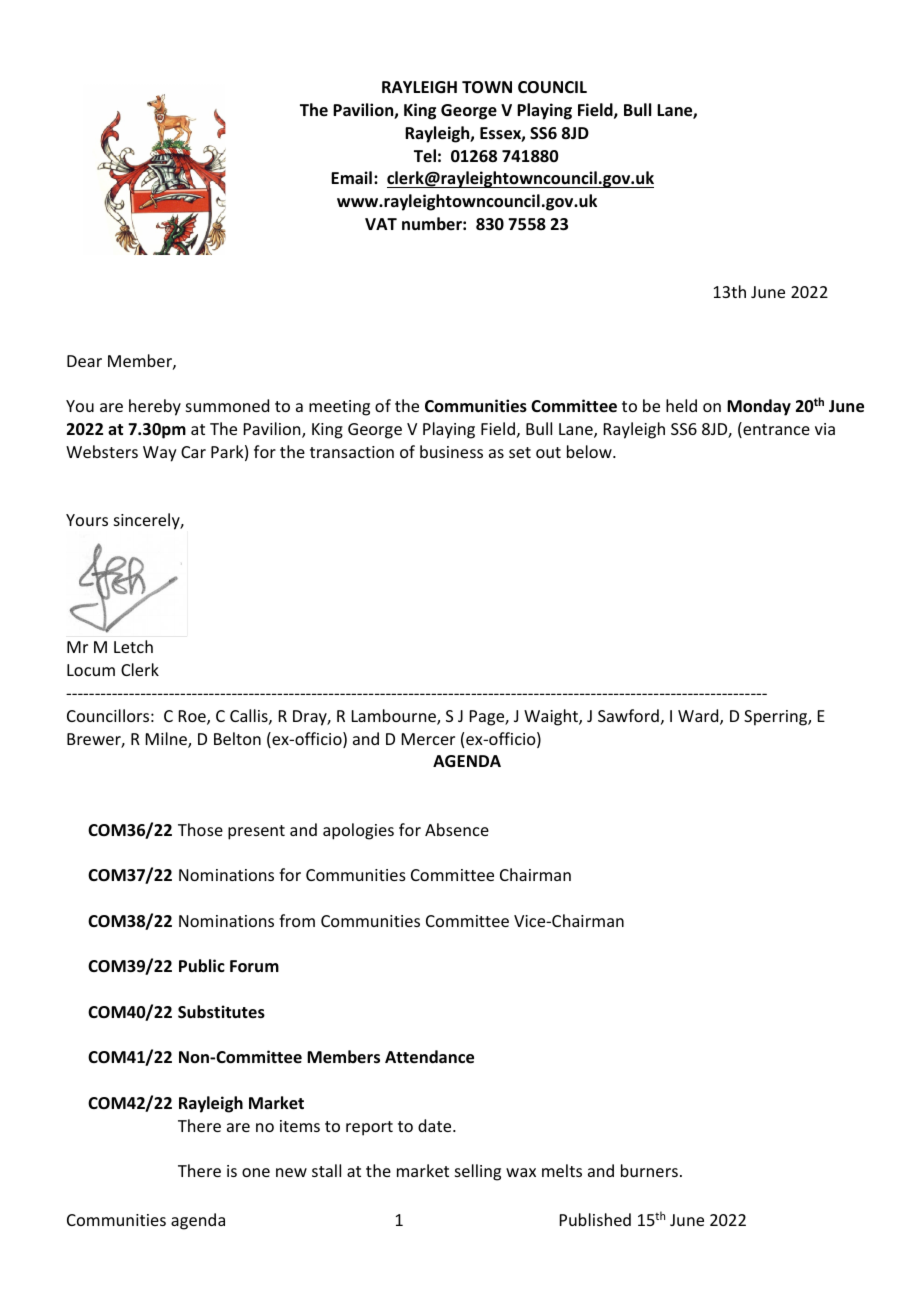 The image size is (924, 1308). I want to click on Absence, so click(457, 829).
